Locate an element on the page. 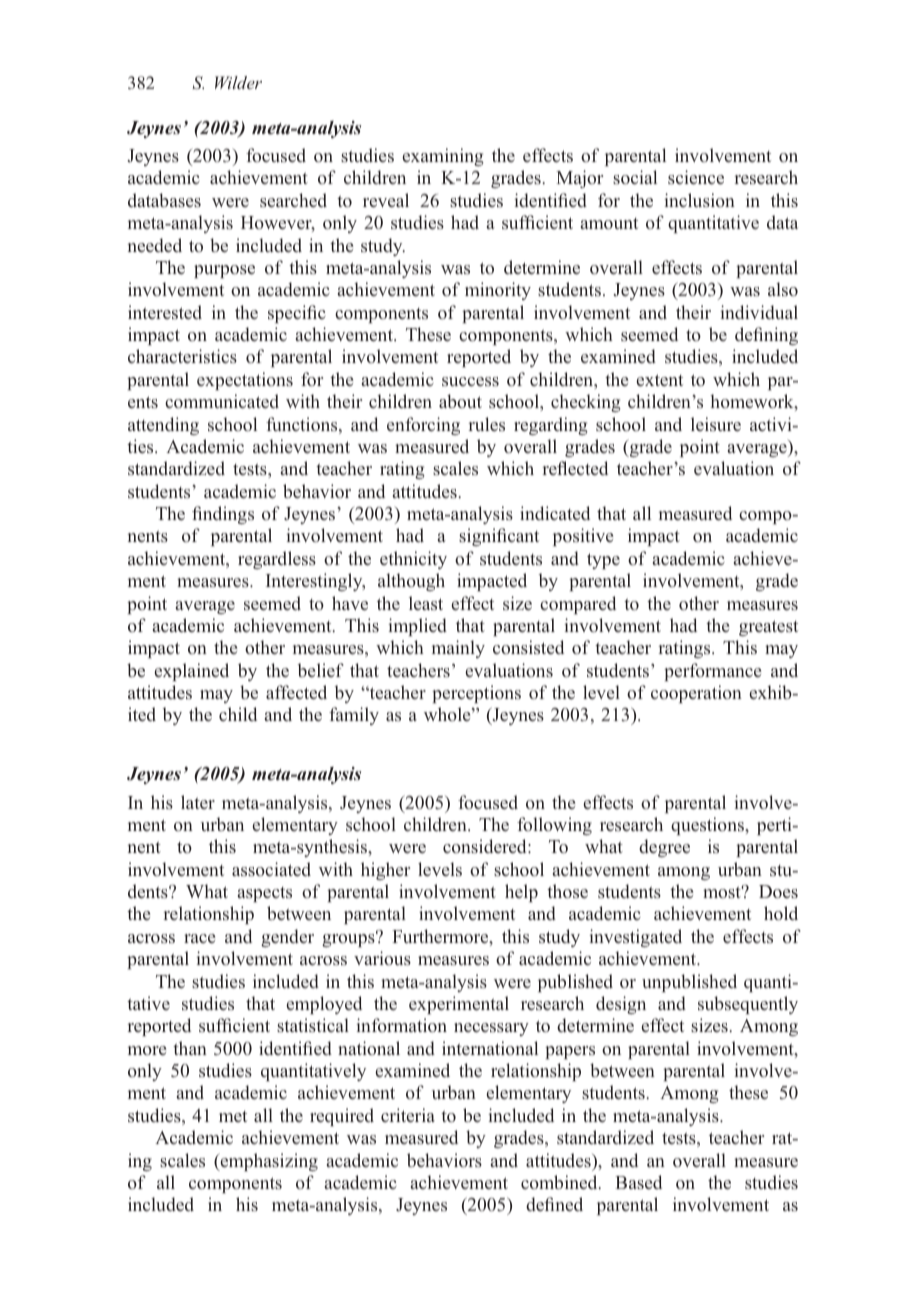  cooperation is located at coordinates (696, 694).
